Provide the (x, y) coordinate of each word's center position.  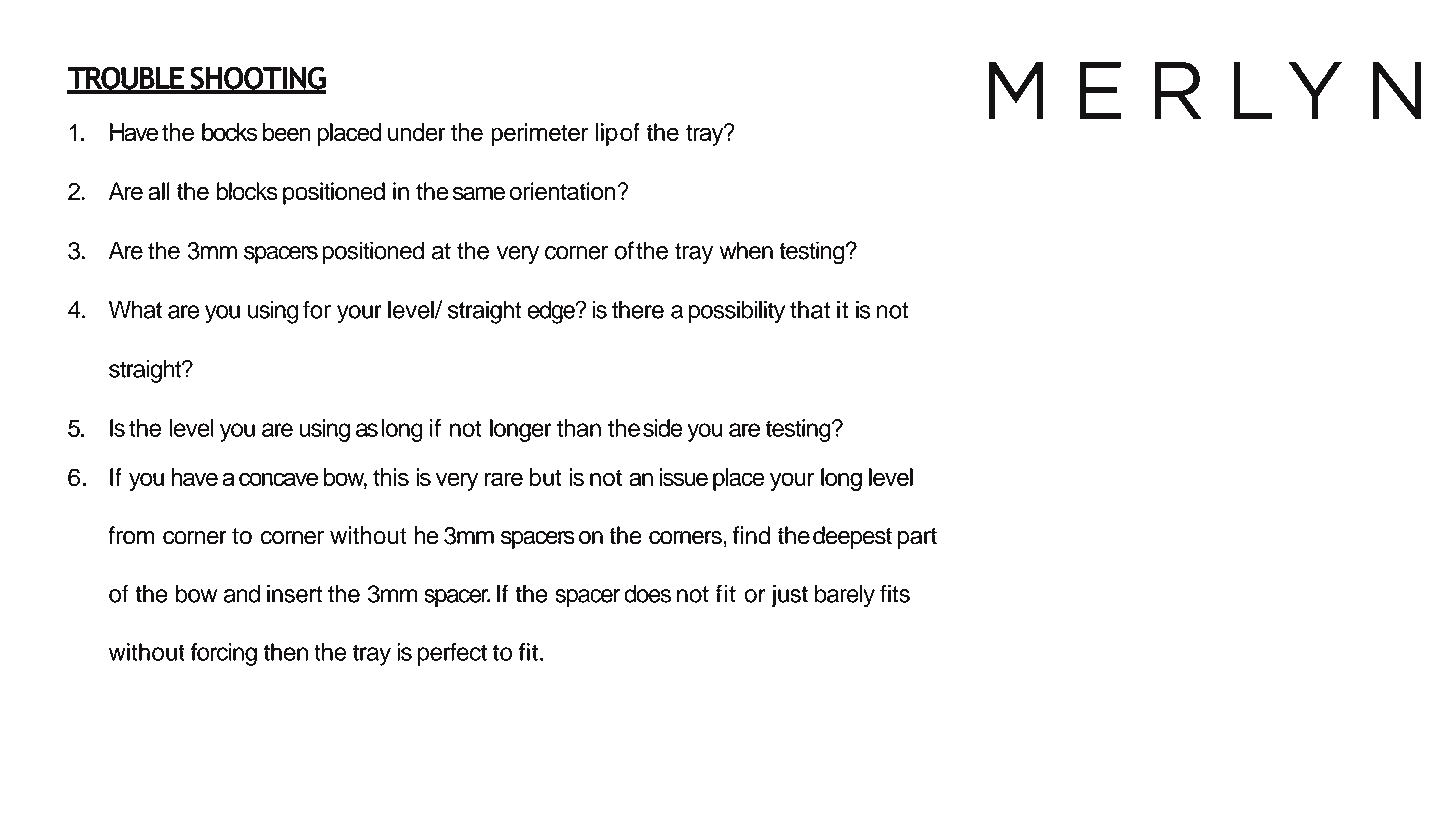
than (579, 428)
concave (278, 479)
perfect (452, 654)
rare (504, 479)
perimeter (539, 134)
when (746, 250)
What (135, 309)
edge (552, 312)
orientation (564, 191)
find (751, 535)
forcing (224, 654)
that (810, 309)
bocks (230, 132)
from (131, 535)
